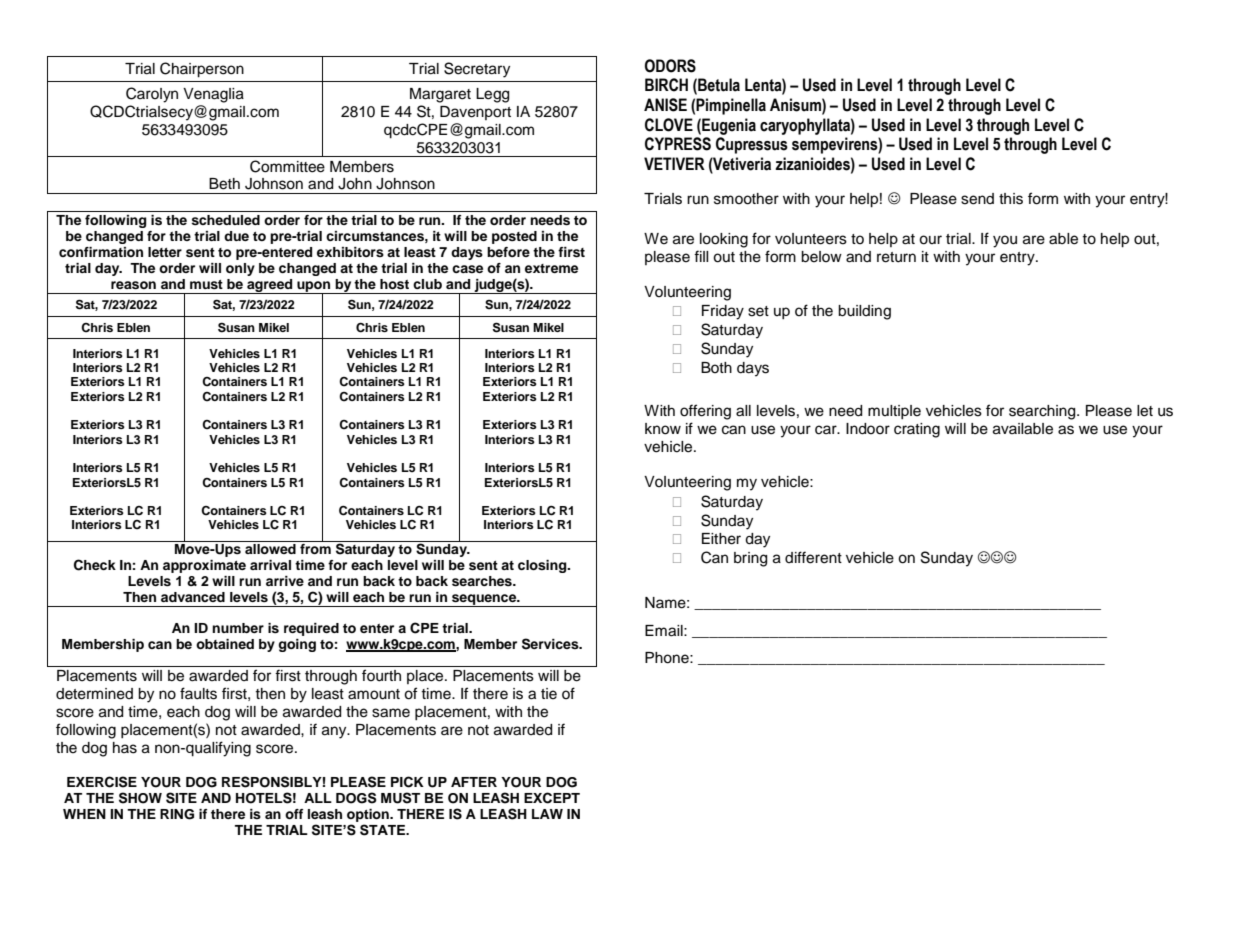  I want to click on Chairperson, so click(202, 70).
